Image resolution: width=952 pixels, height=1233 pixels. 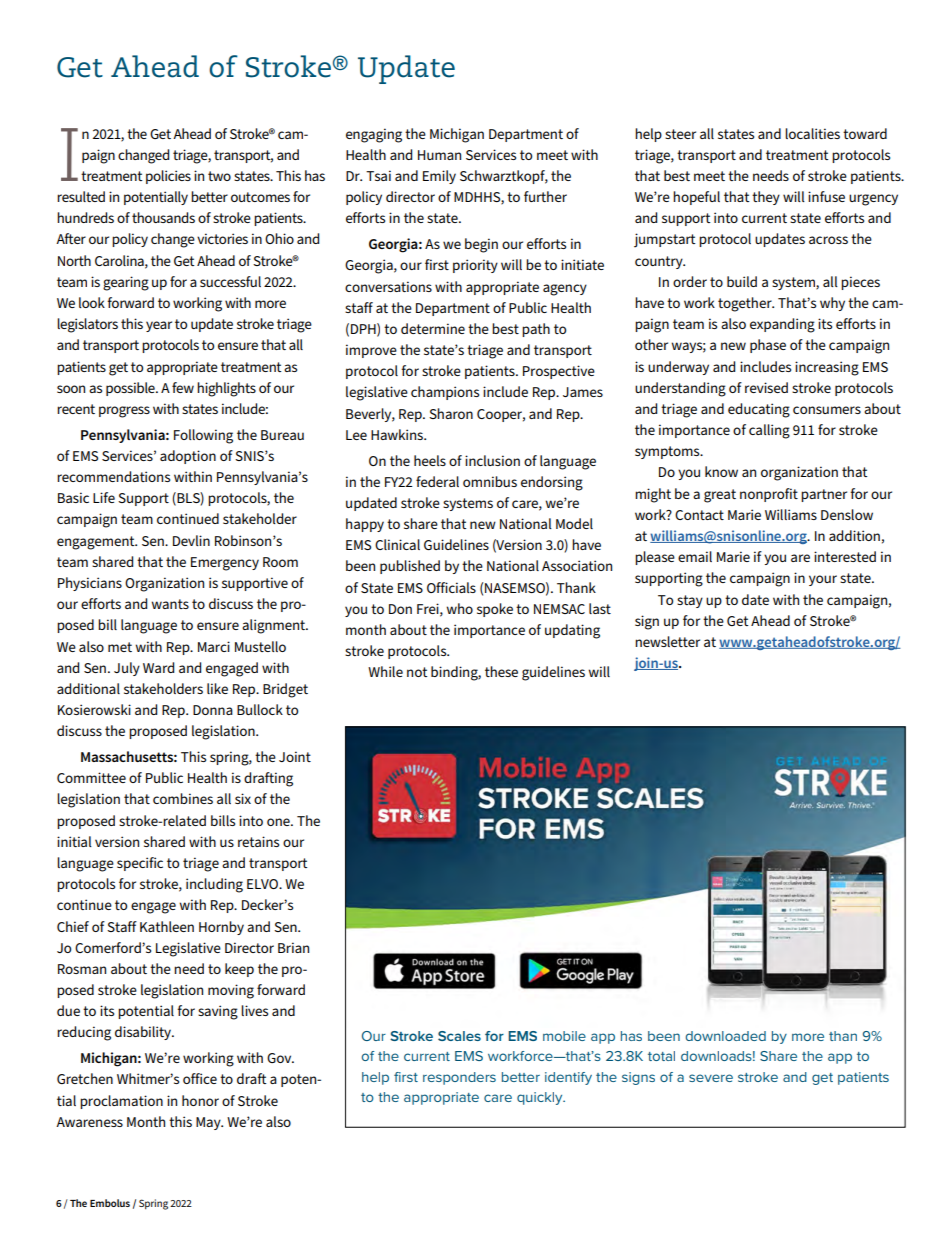 I want to click on they, so click(x=766, y=198).
